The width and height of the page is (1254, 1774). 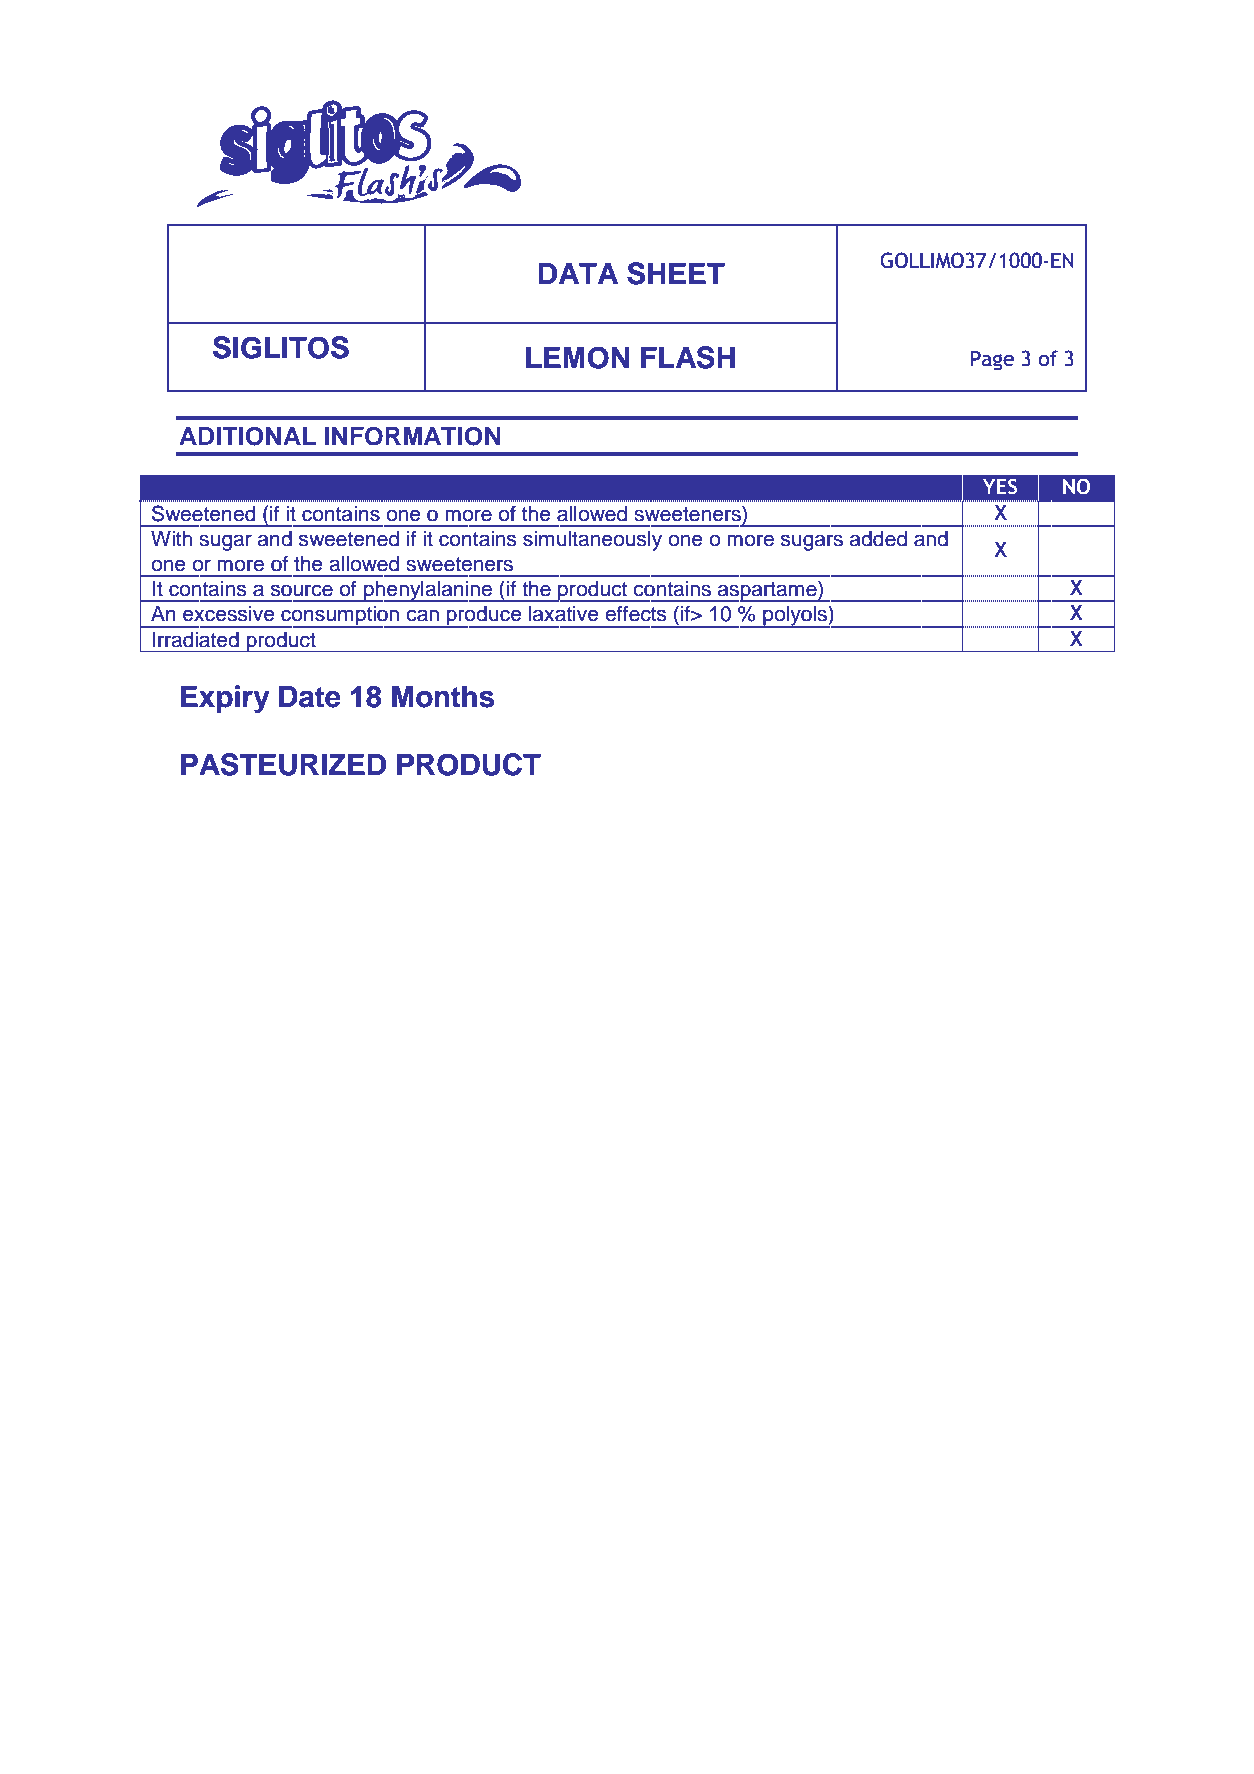 I want to click on Page, so click(x=992, y=361).
